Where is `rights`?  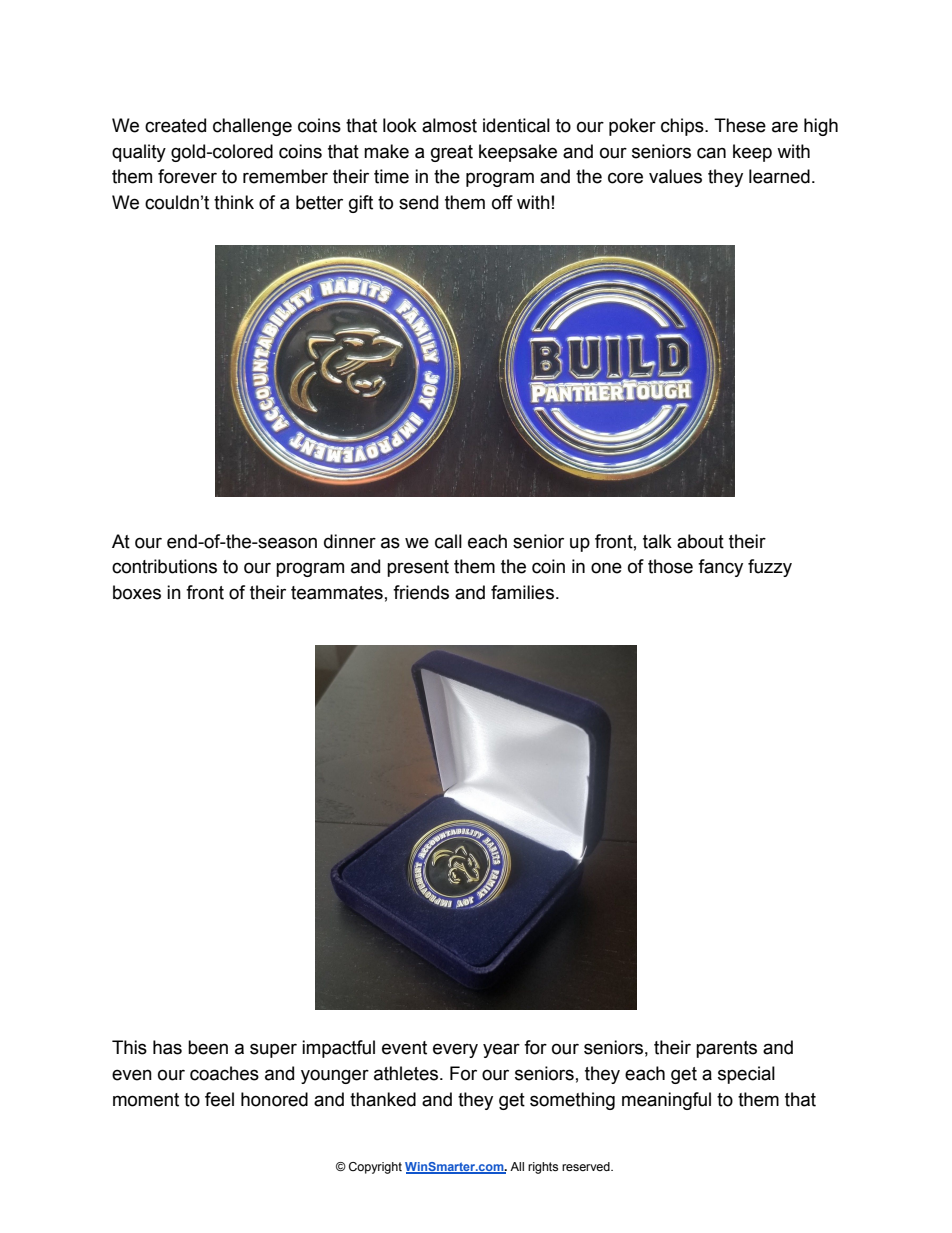 rights is located at coordinates (543, 1168).
